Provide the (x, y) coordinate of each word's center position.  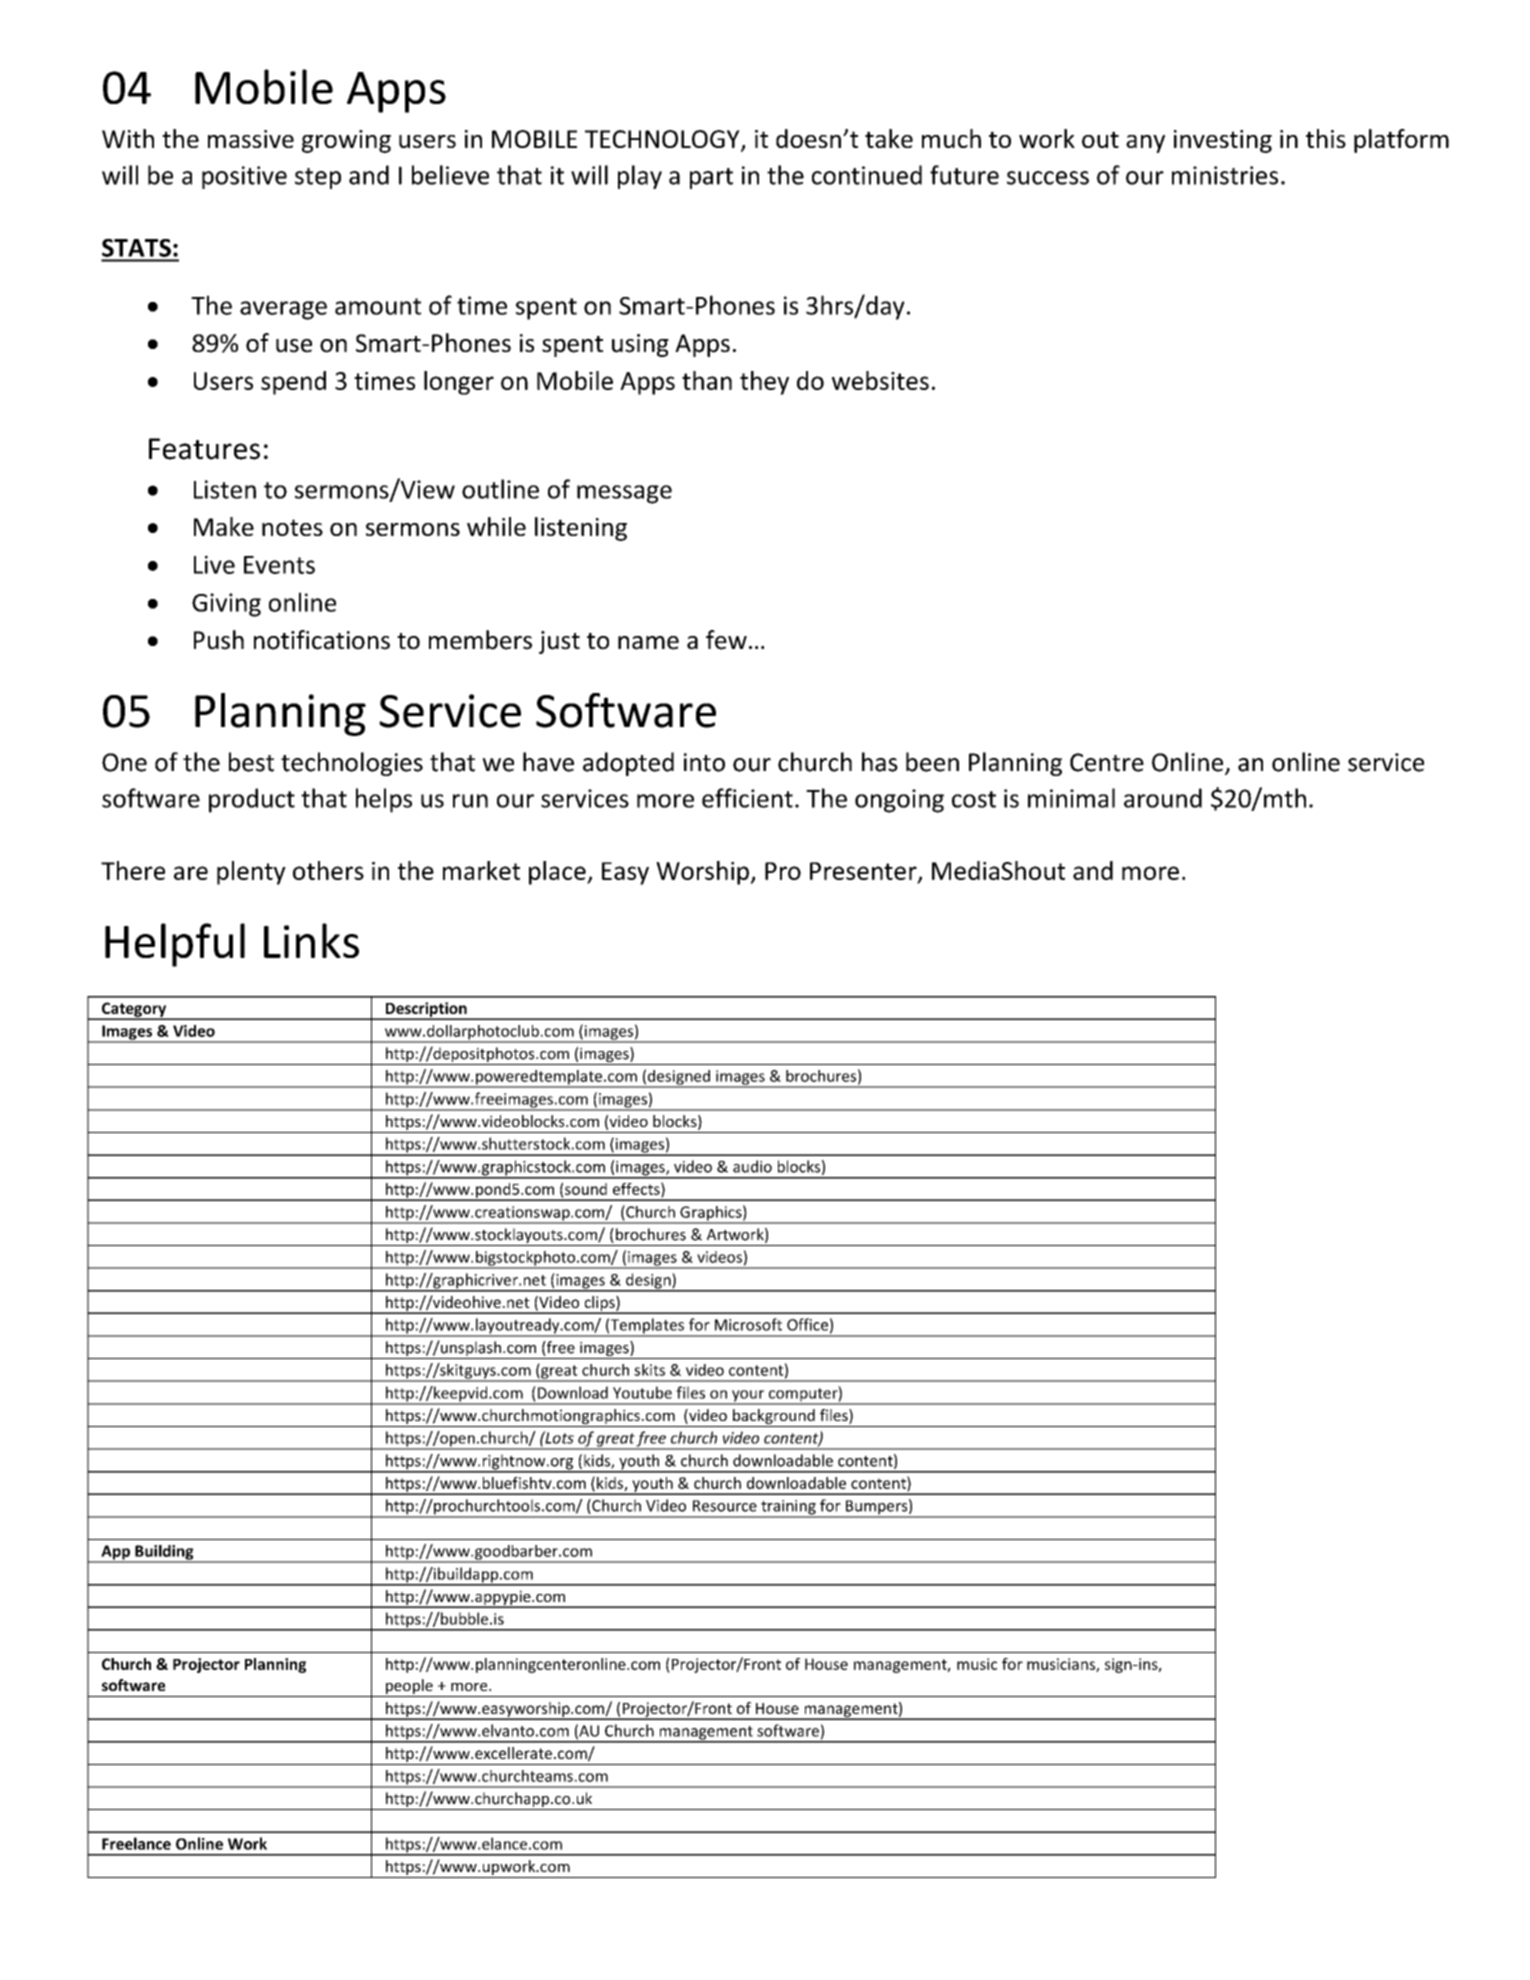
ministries (1225, 175)
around (1163, 798)
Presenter (864, 872)
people (409, 1688)
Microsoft (748, 1324)
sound (586, 1189)
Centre (1107, 762)
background (774, 1418)
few (726, 640)
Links (311, 940)
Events (279, 565)
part (711, 178)
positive (244, 177)
